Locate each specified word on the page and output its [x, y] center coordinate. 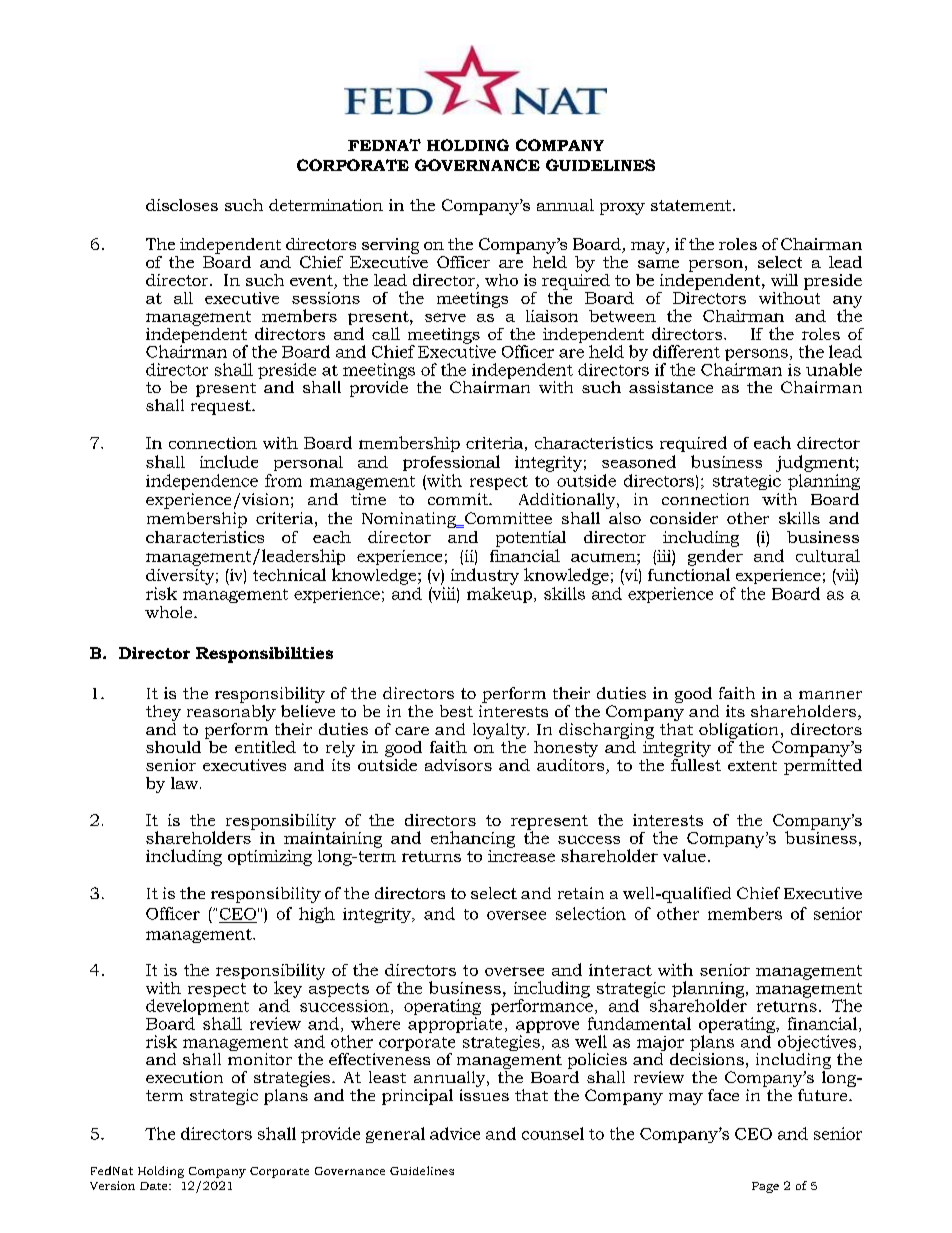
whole [170, 612]
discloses [182, 205]
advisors [458, 765]
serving [390, 246]
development [197, 1008]
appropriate [455, 1025]
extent [752, 766]
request [222, 407]
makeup [501, 595]
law [186, 783]
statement [692, 205]
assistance [671, 387]
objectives [817, 1044]
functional [689, 574]
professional [451, 463]
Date [155, 1186]
